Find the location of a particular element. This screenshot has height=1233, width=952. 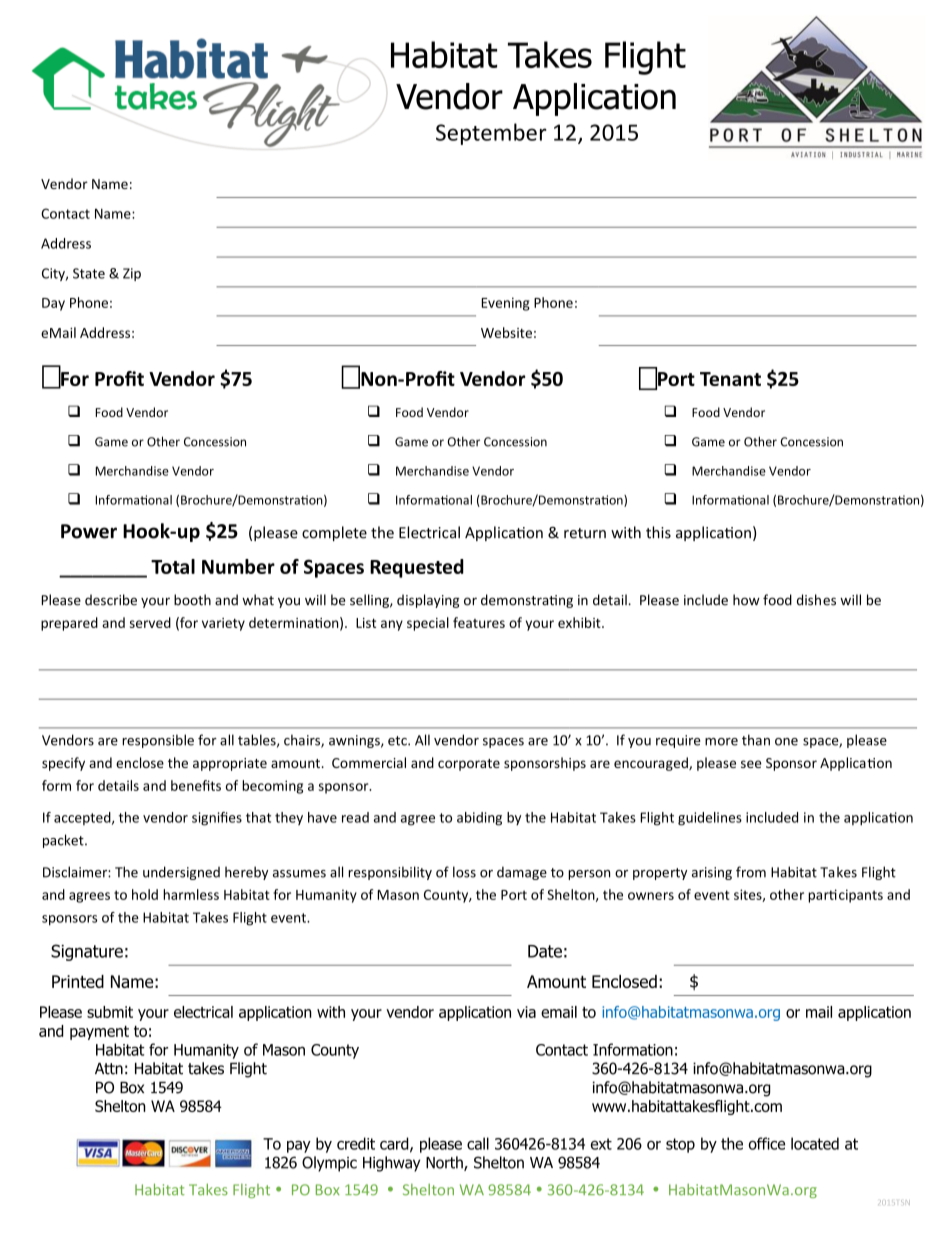

Zip is located at coordinates (132, 274).
